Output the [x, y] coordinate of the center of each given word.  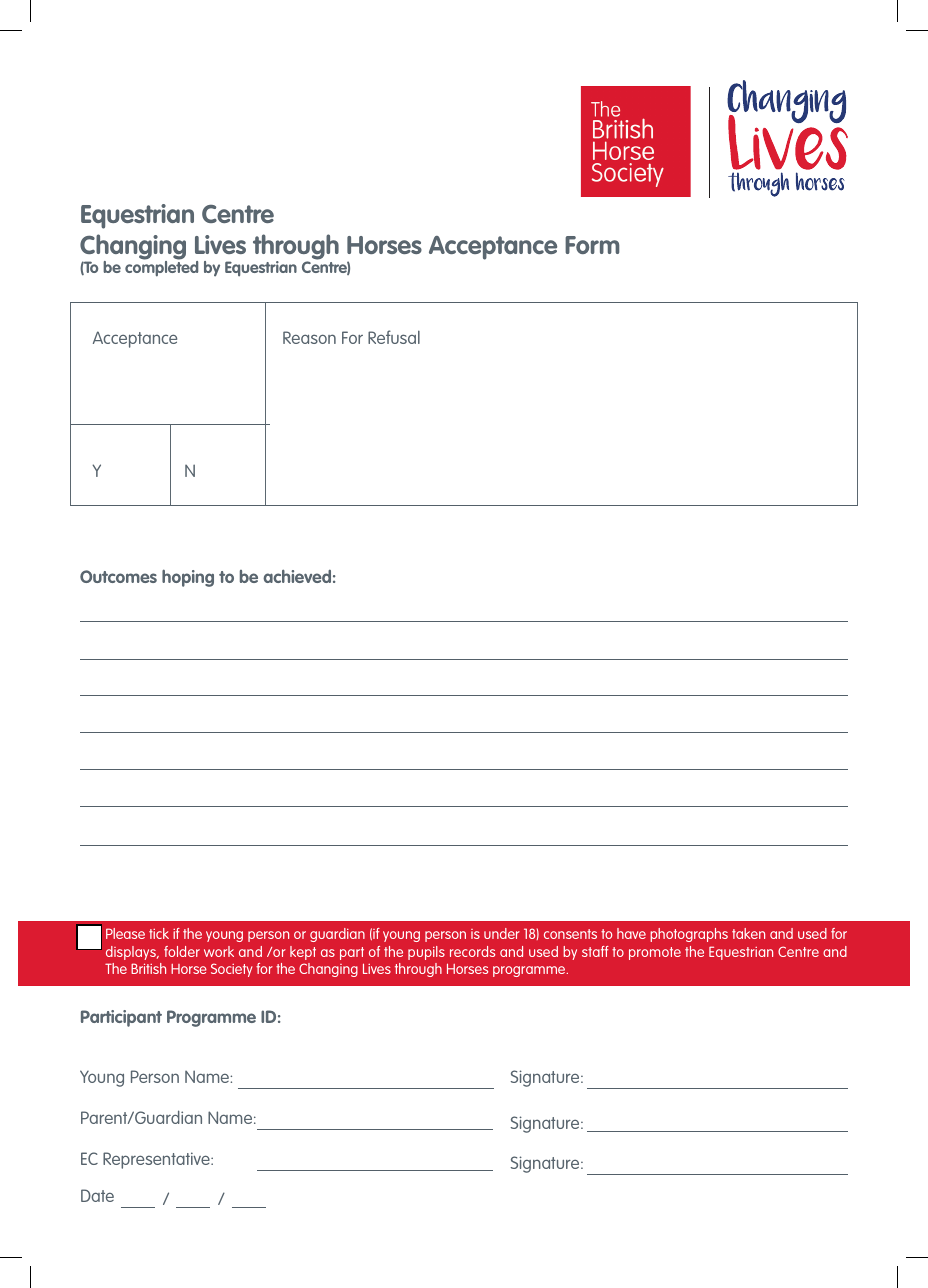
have [631, 933]
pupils [426, 953]
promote [655, 953]
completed [161, 267]
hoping [188, 578]
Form [592, 245]
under [502, 933]
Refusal [394, 337]
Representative [157, 1160]
